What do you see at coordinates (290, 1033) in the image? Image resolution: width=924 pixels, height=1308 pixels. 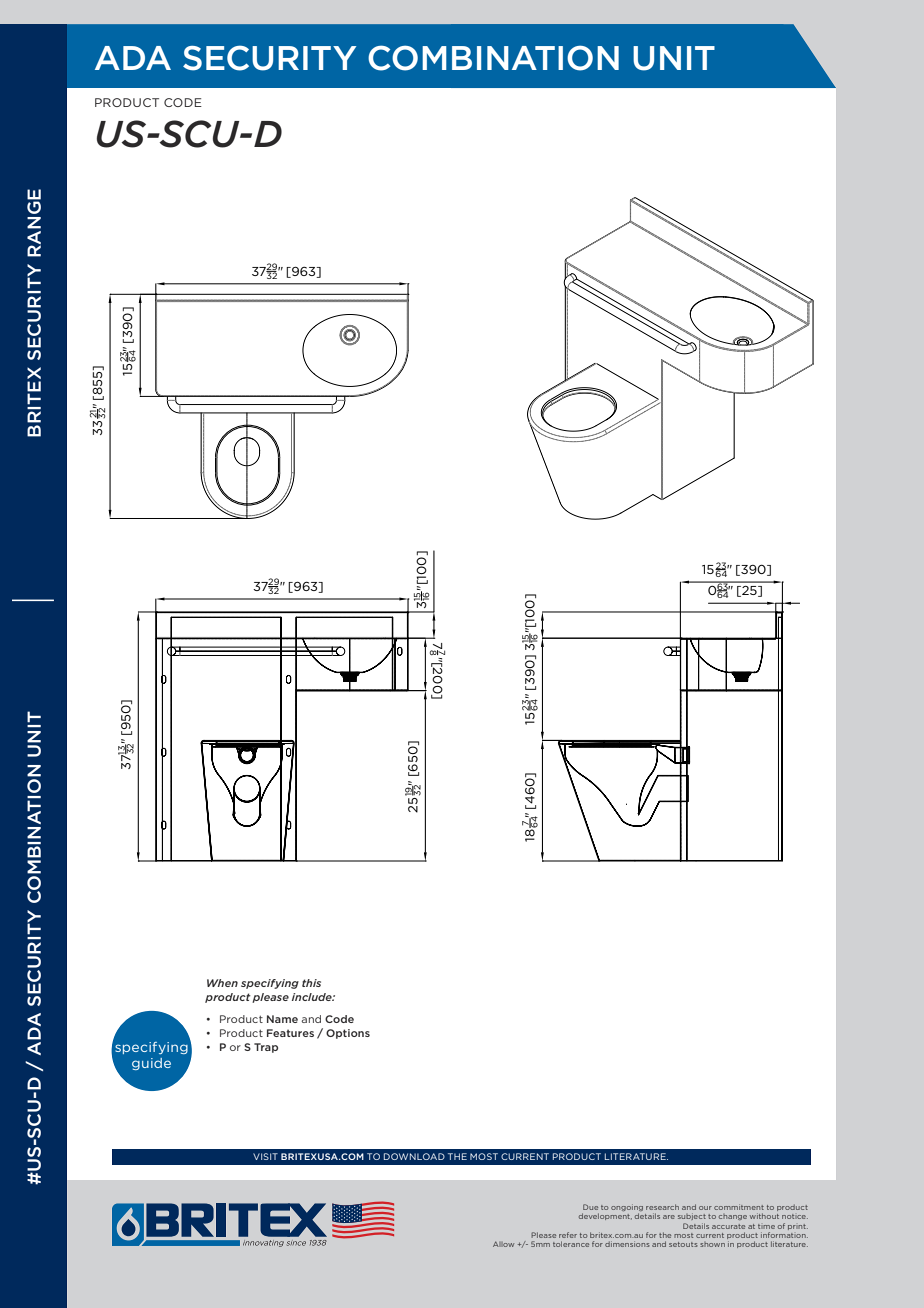 I see `Features` at bounding box center [290, 1033].
